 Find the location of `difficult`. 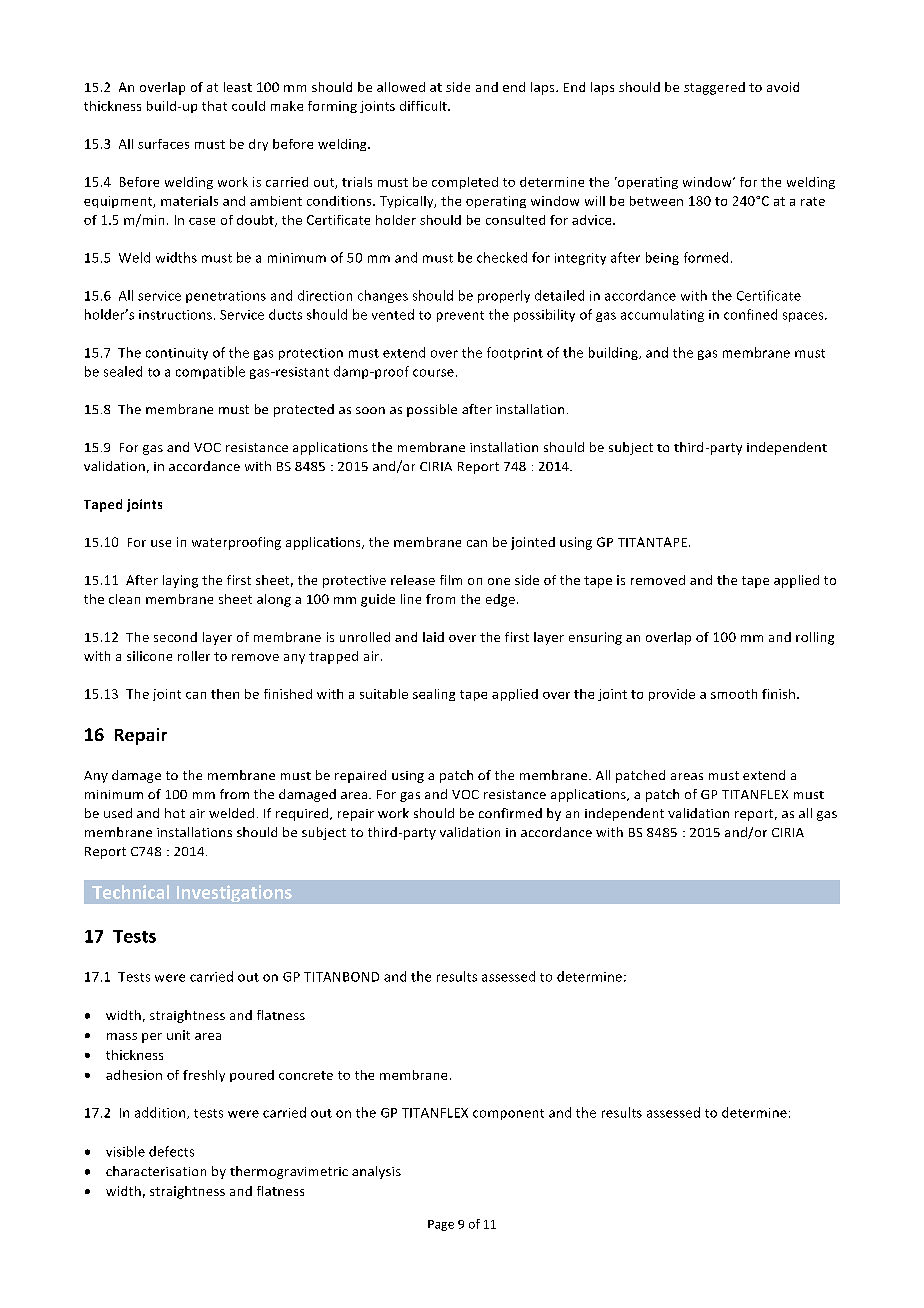

difficult is located at coordinates (424, 106).
